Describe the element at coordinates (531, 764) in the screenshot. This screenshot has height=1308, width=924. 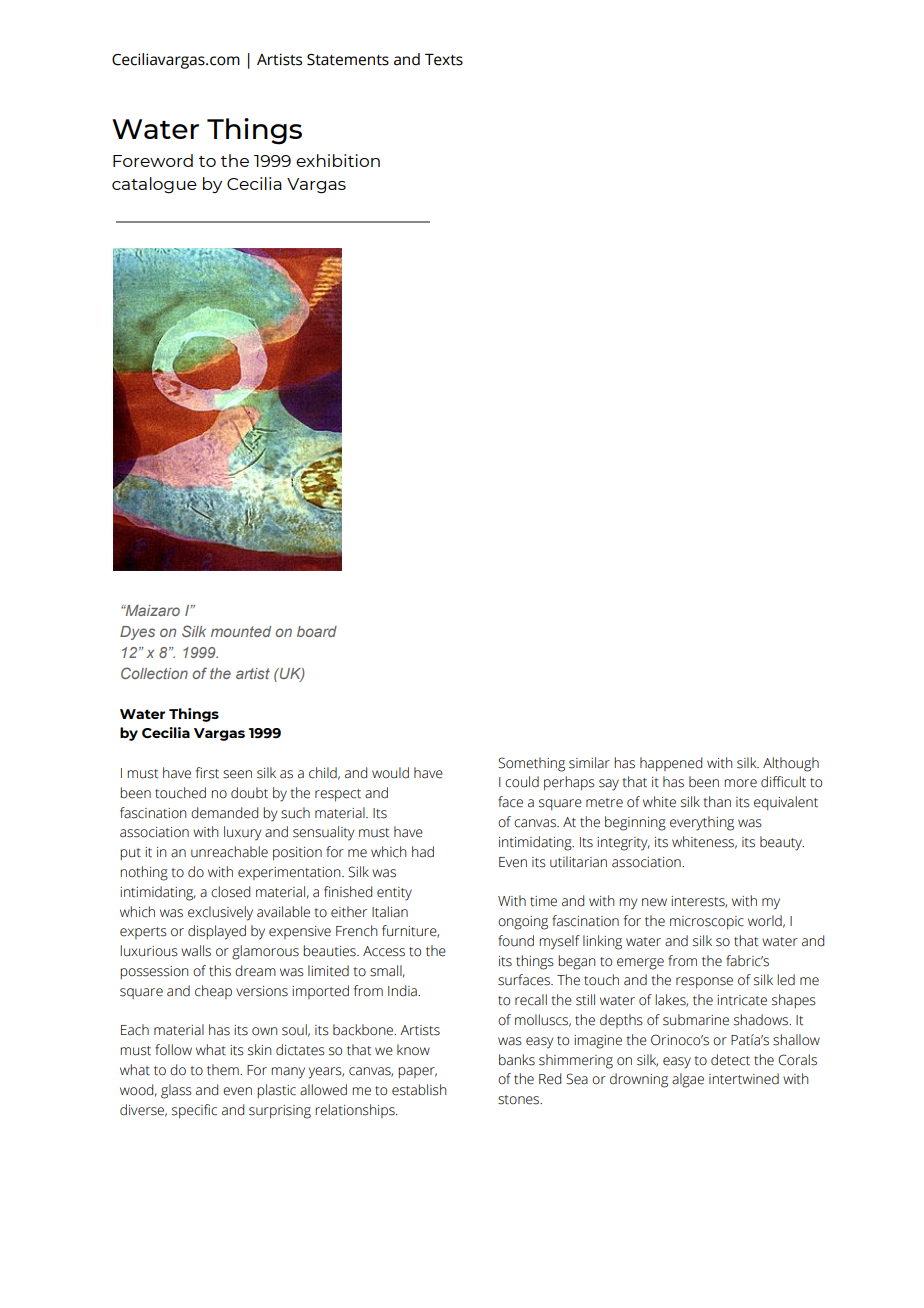
I see `Something` at that location.
